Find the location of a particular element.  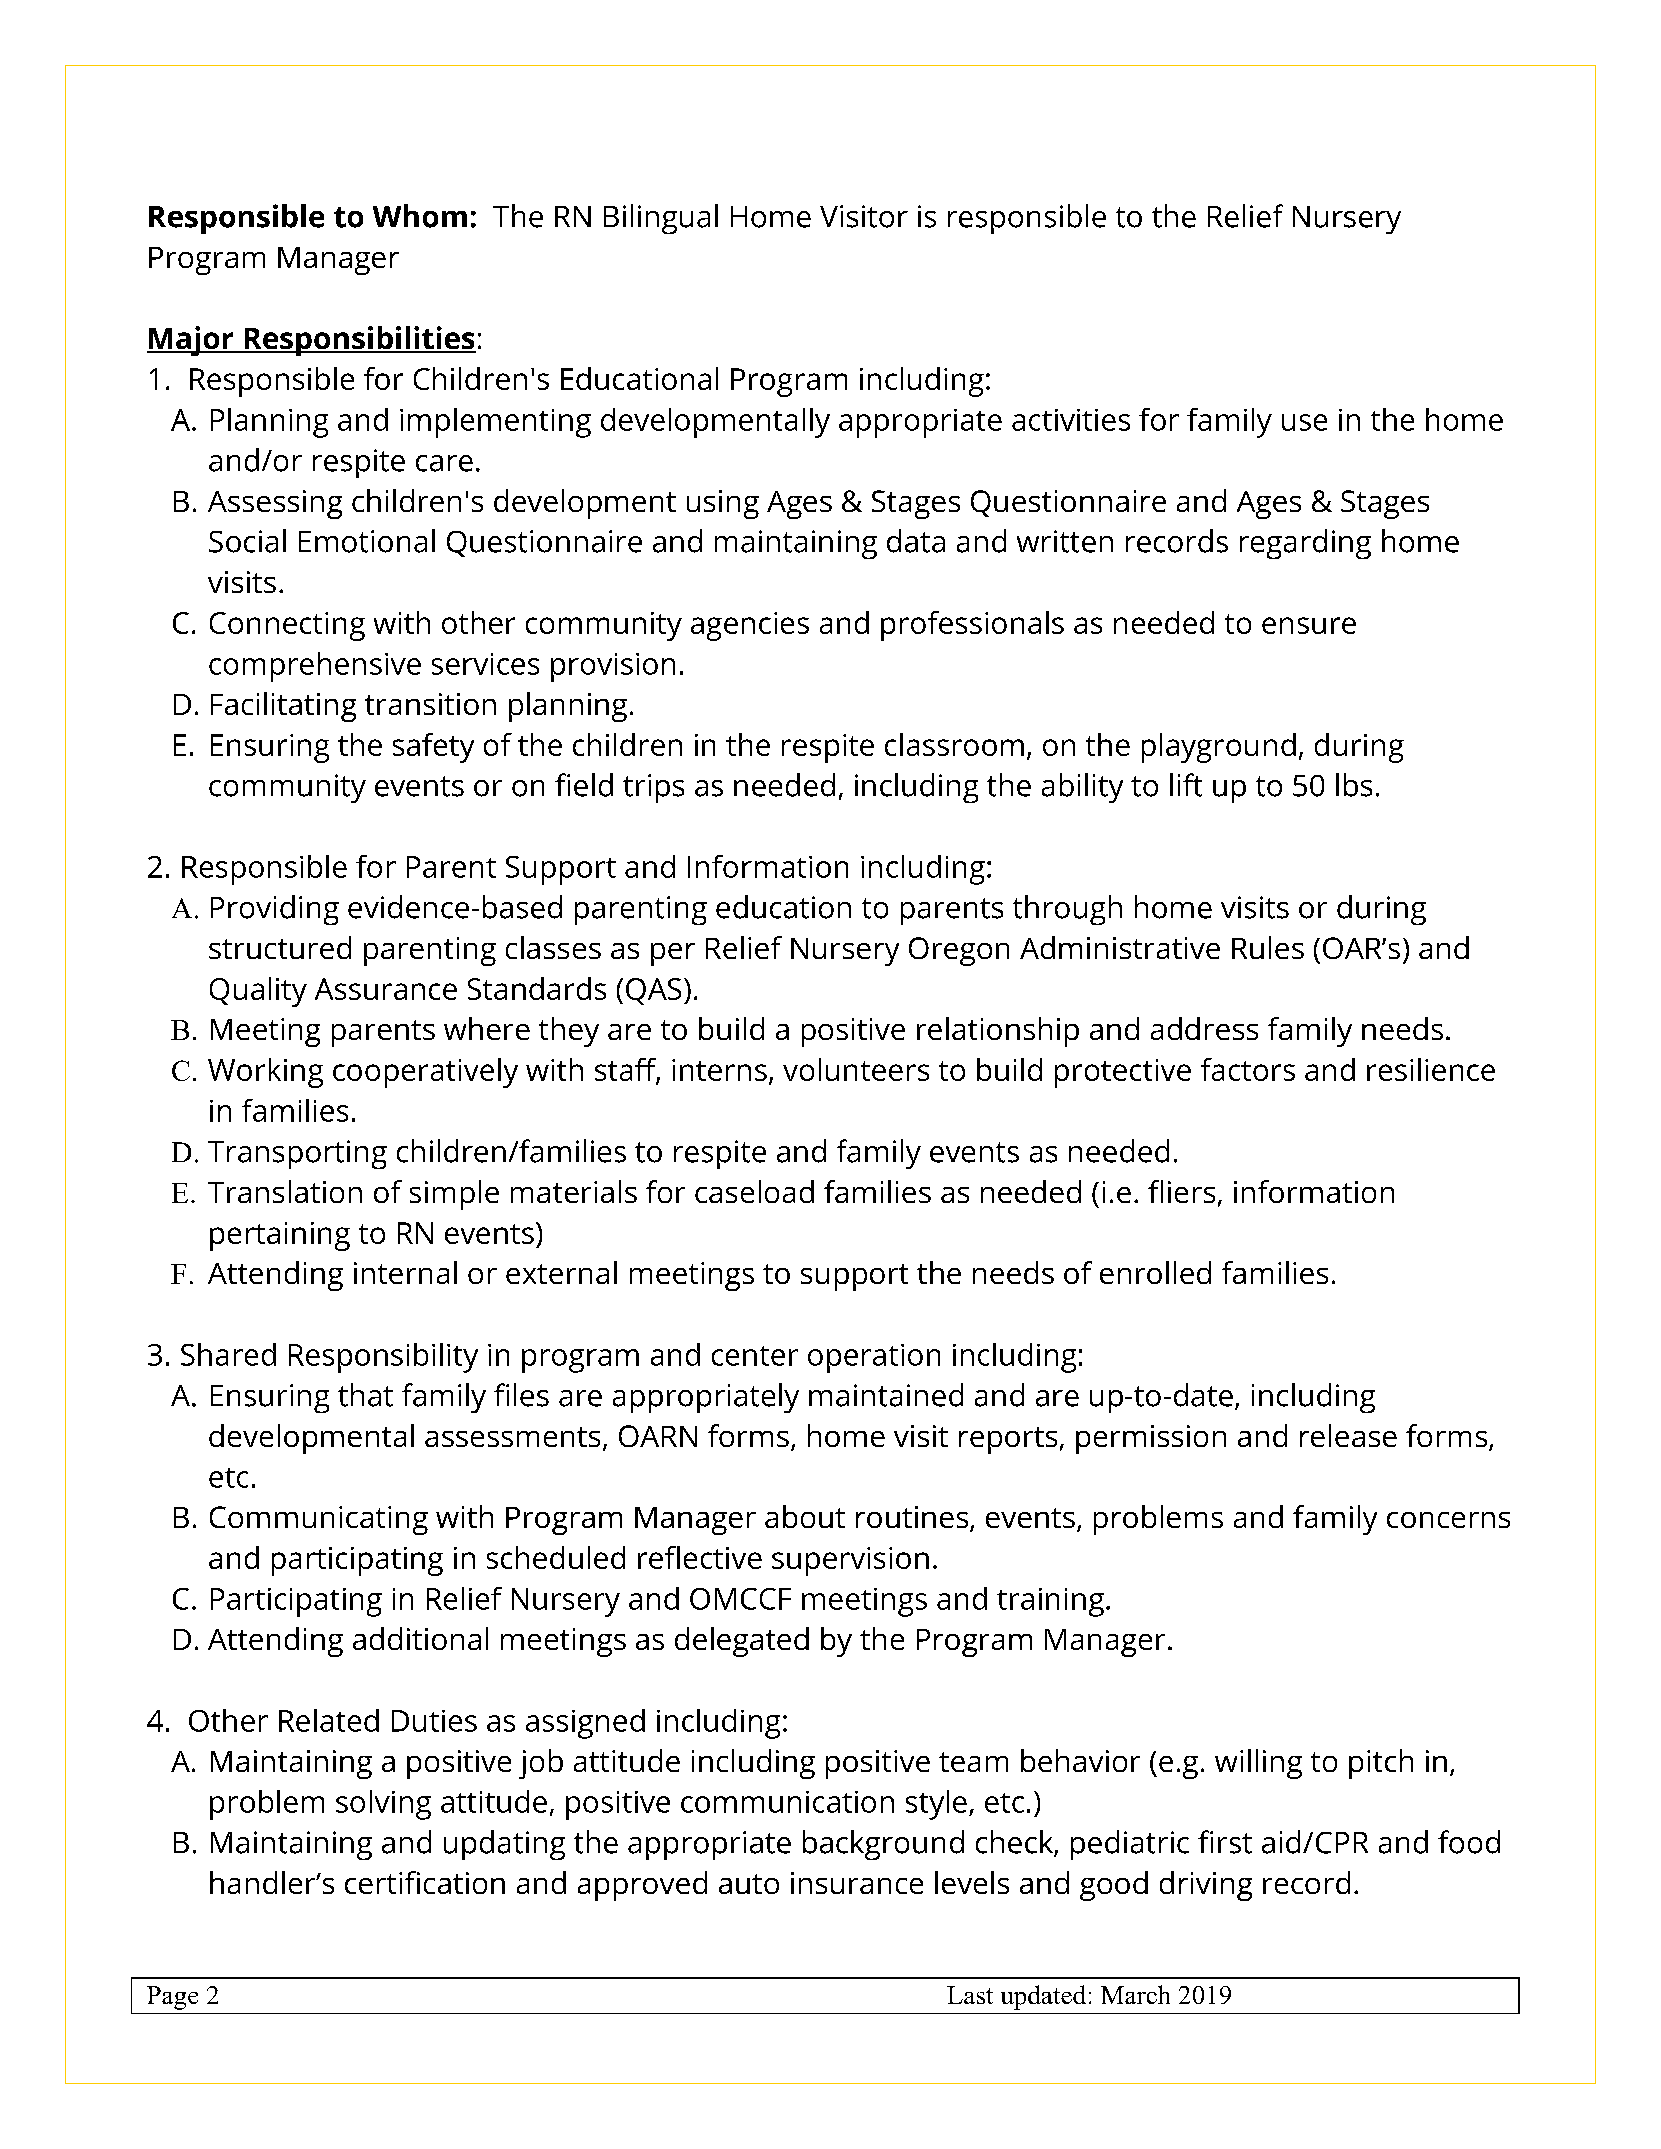

driving is located at coordinates (1206, 1886).
